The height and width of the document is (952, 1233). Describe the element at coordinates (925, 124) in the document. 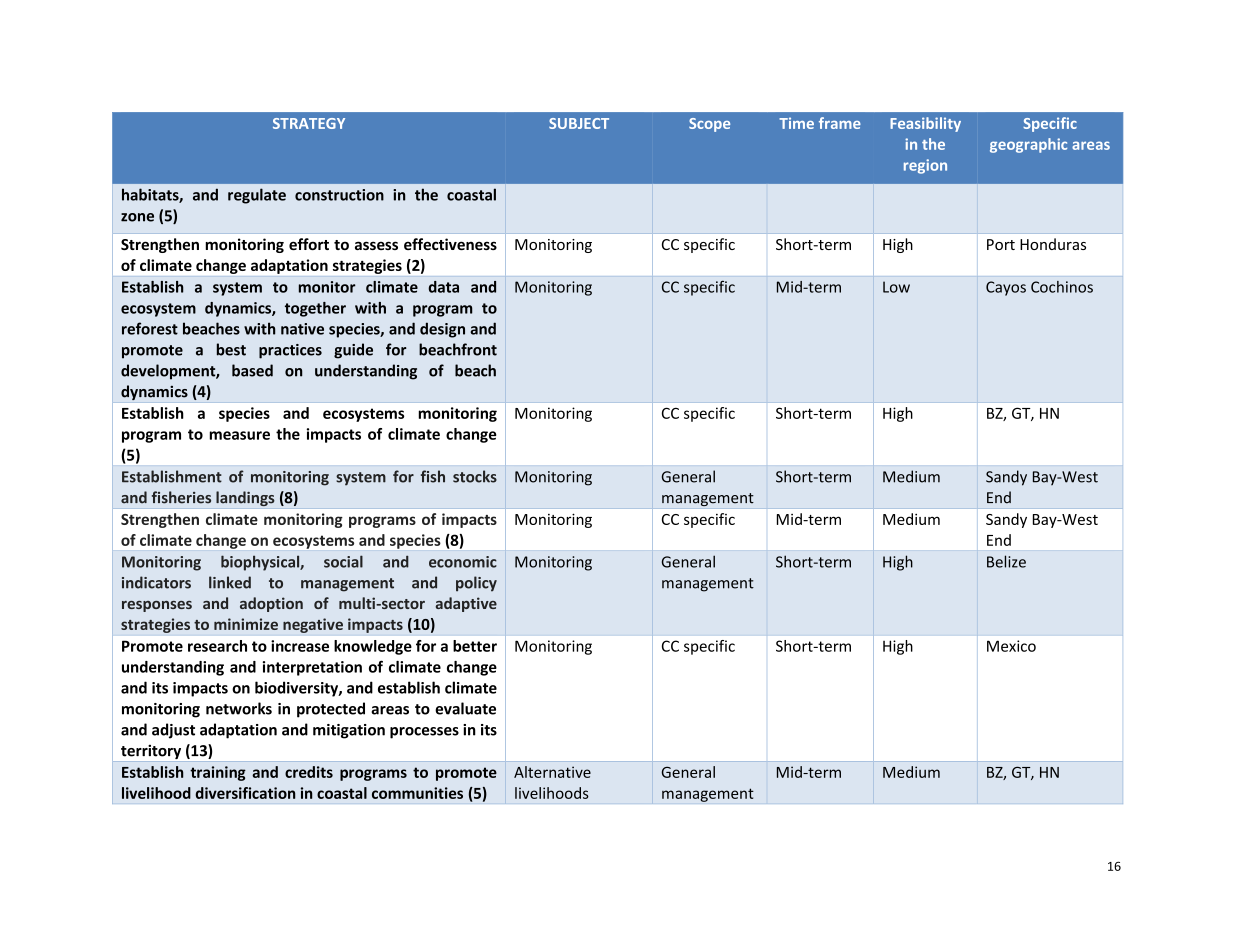

I see `Feasibility` at that location.
